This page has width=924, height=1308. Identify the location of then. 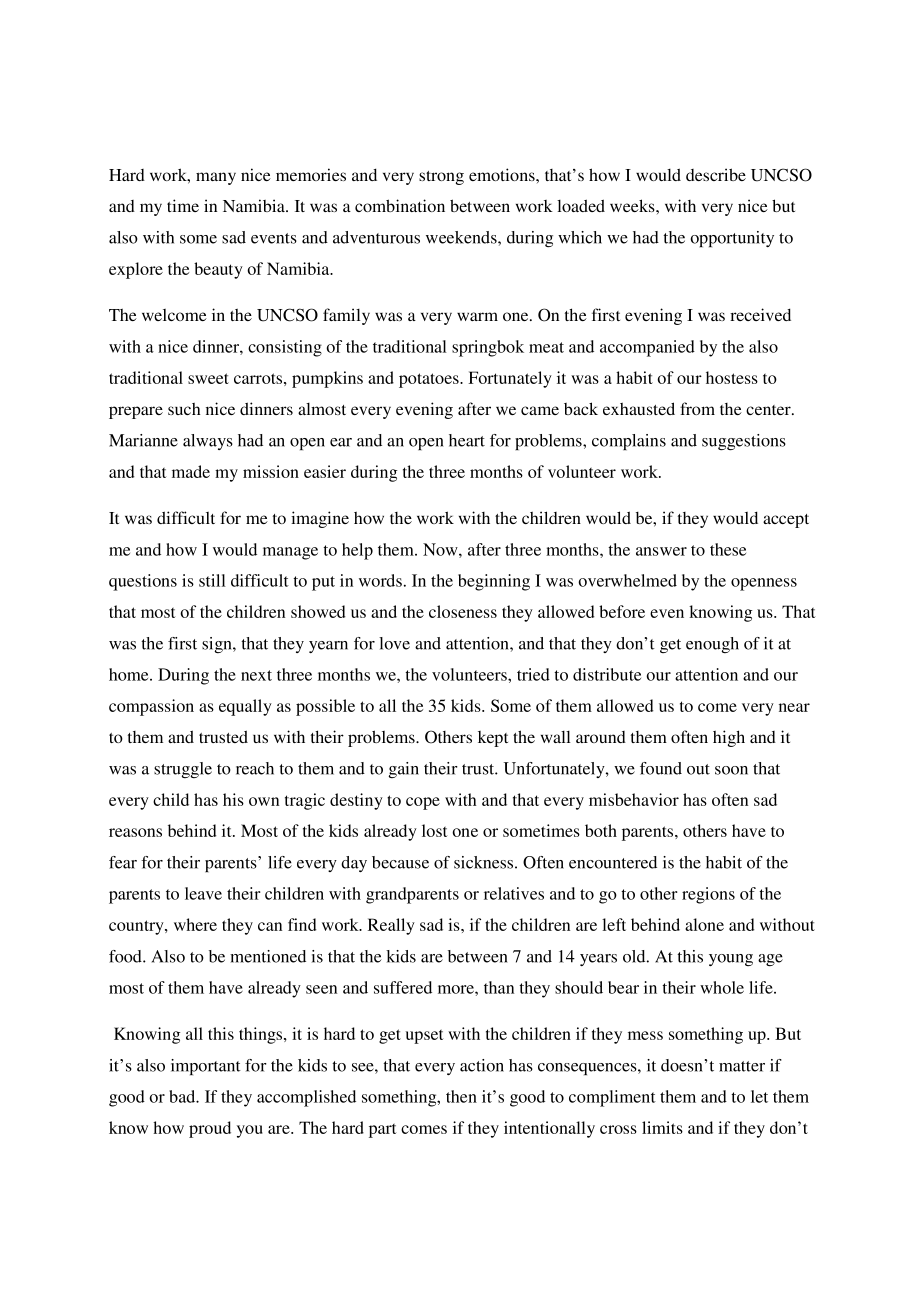
(461, 1096).
